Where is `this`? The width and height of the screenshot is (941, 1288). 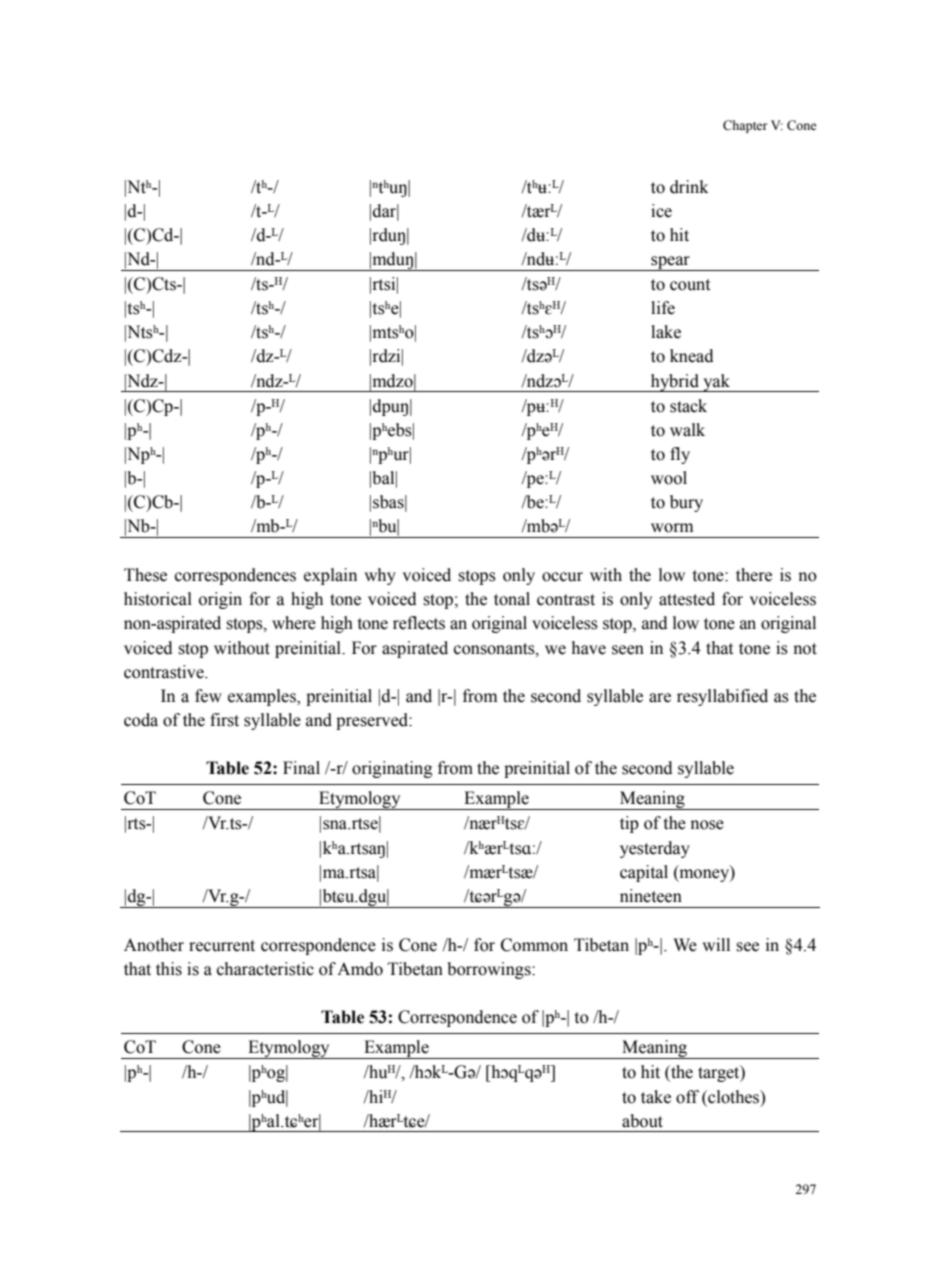 this is located at coordinates (169, 969).
